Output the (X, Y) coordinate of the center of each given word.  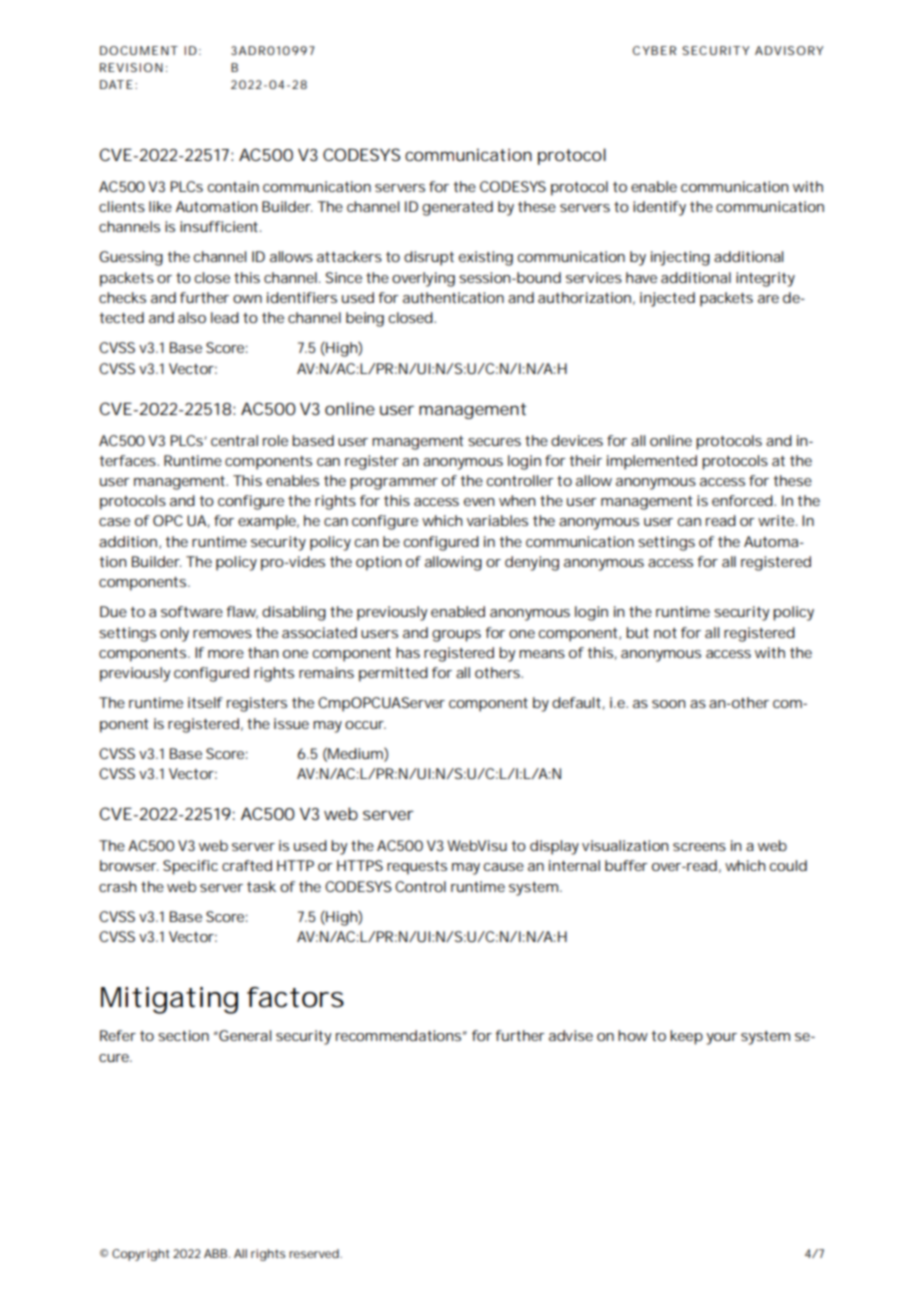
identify (659, 208)
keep (686, 1037)
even (479, 502)
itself (205, 702)
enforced (743, 500)
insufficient (220, 226)
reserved (315, 1253)
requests (417, 868)
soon (668, 704)
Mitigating (169, 1000)
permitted (393, 674)
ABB (217, 1253)
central (234, 440)
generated (457, 208)
